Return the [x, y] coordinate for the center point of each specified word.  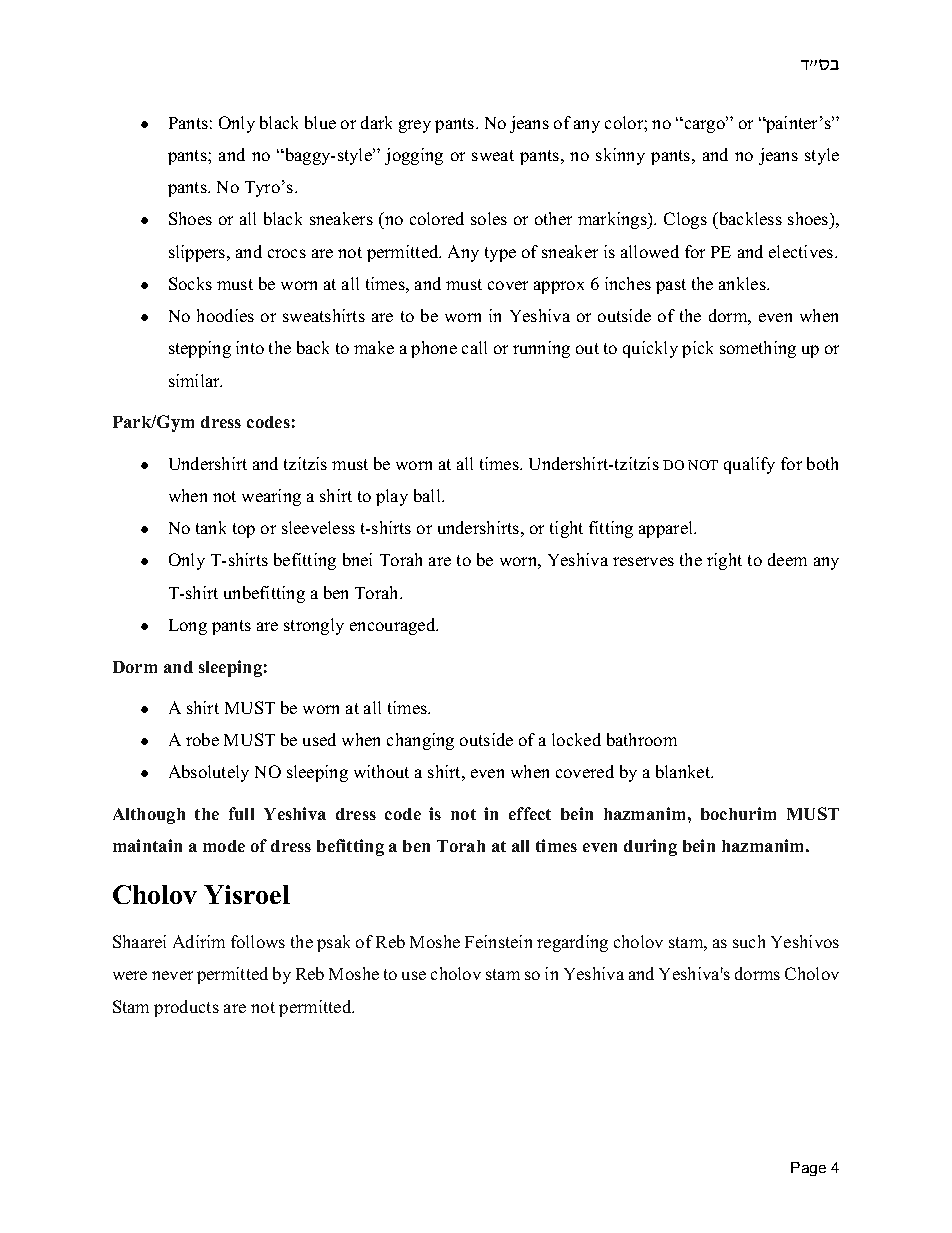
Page [808, 1169]
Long [188, 627]
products [186, 1008]
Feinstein [498, 941]
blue [320, 122]
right [724, 561]
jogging [414, 156]
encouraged [394, 626]
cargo [704, 126]
